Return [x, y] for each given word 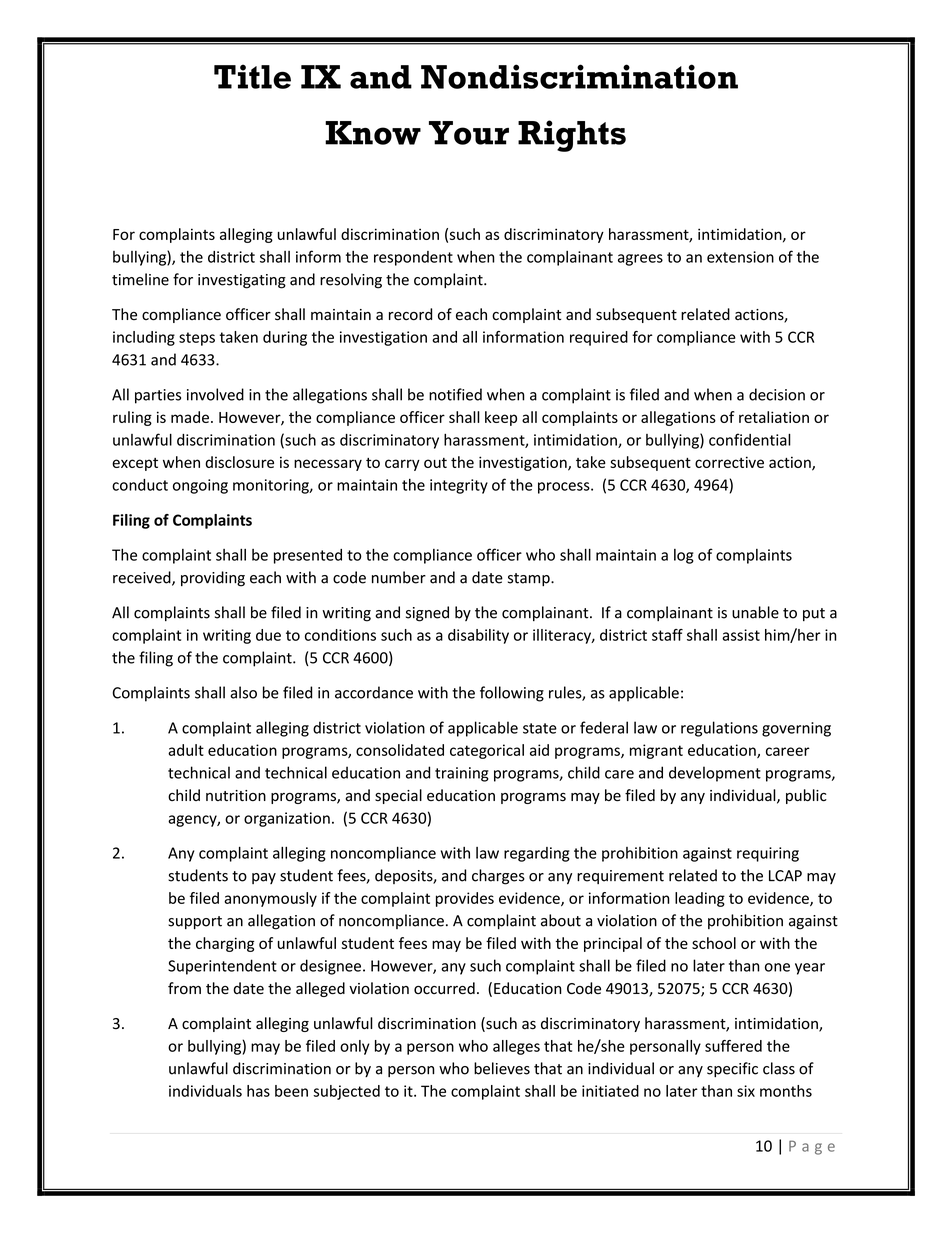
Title [252, 76]
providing [213, 579]
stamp [530, 579]
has [258, 1091]
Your [469, 133]
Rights [572, 136]
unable [755, 612]
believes [502, 1068]
